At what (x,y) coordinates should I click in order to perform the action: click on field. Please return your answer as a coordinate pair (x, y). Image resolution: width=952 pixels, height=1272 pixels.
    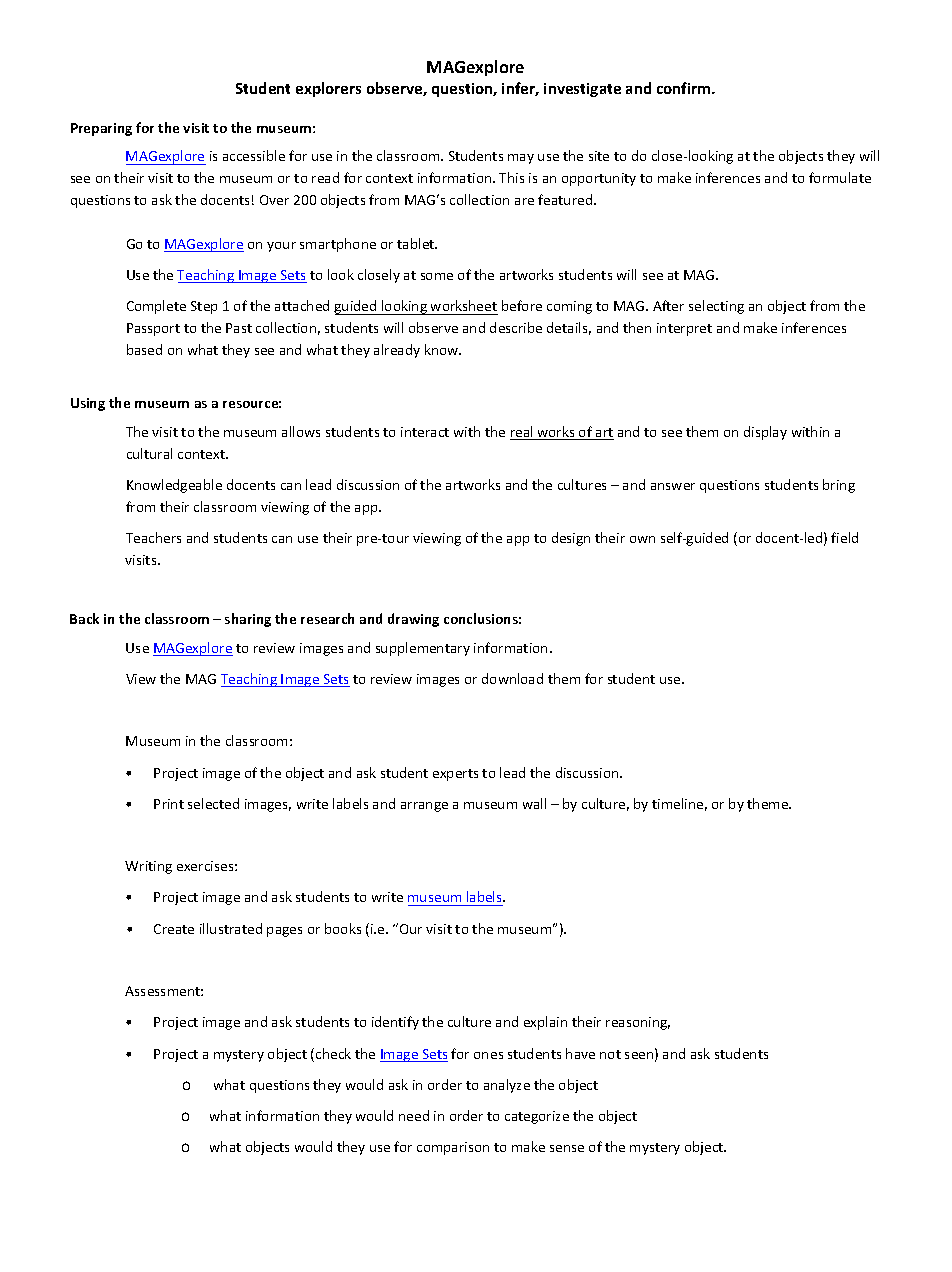
    Looking at the image, I should click on (844, 537).
